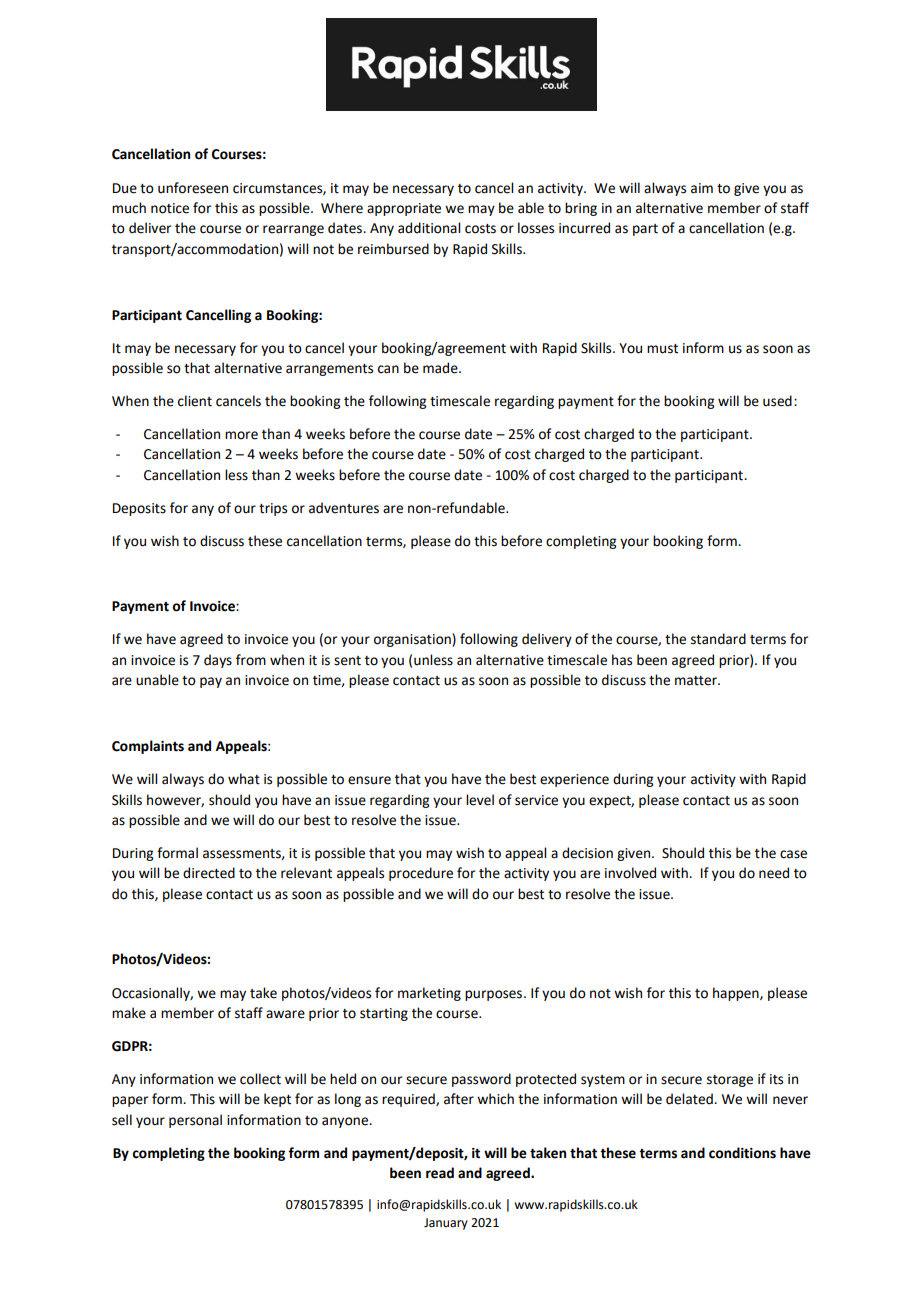 The height and width of the screenshot is (1308, 924). Describe the element at coordinates (209, 873) in the screenshot. I see `directed` at that location.
